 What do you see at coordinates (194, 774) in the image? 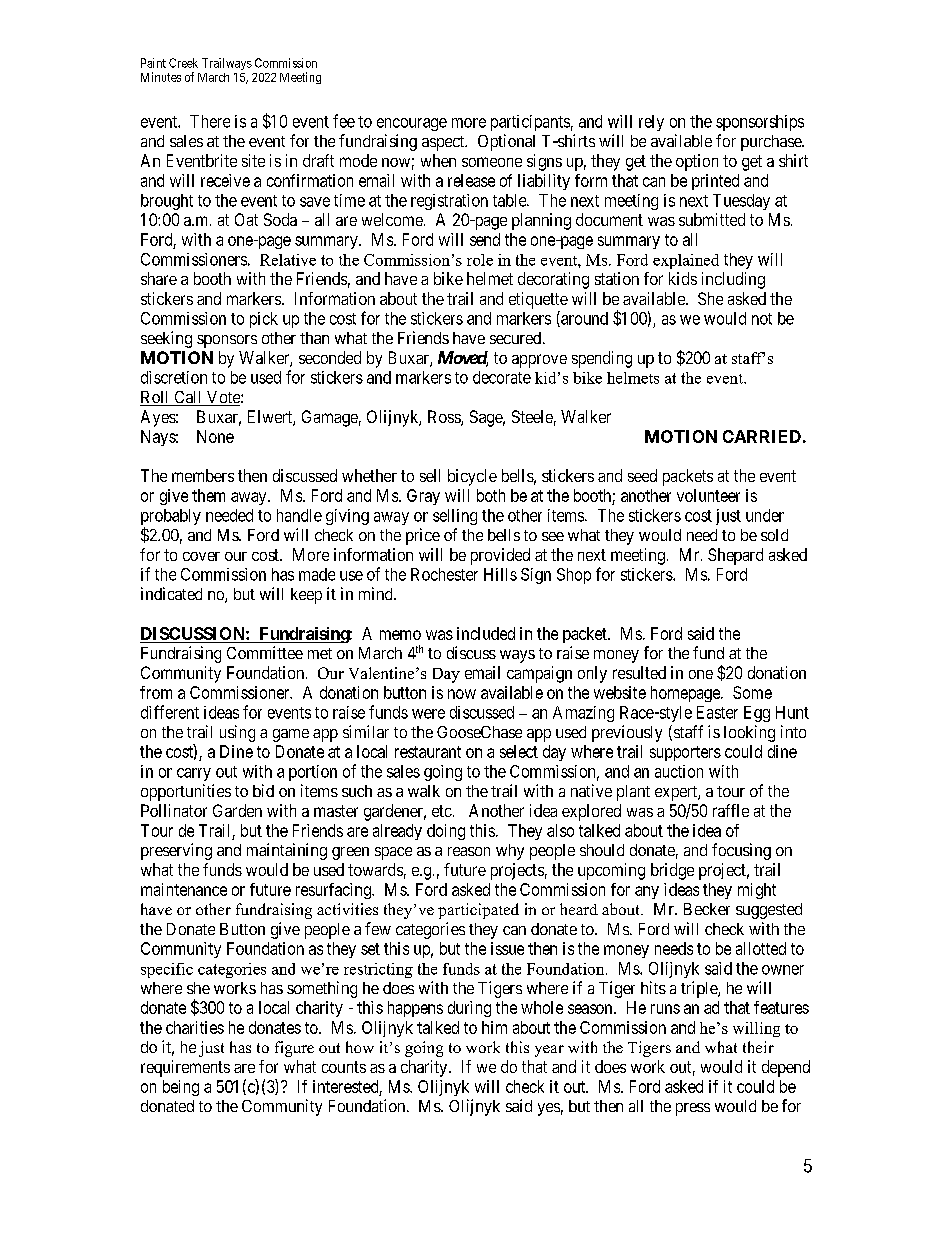
I see `carry` at bounding box center [194, 774].
